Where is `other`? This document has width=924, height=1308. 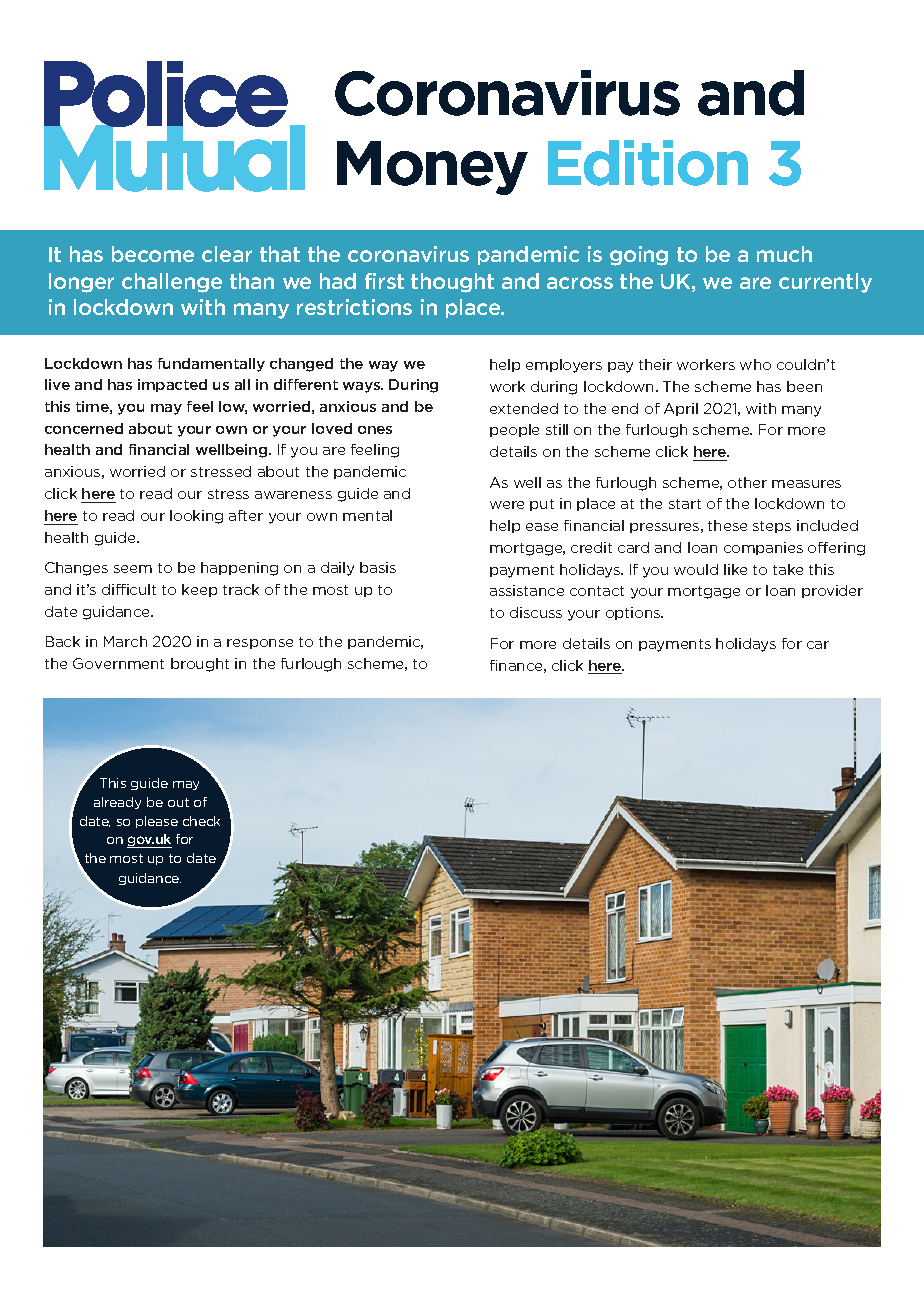
other is located at coordinates (747, 482).
